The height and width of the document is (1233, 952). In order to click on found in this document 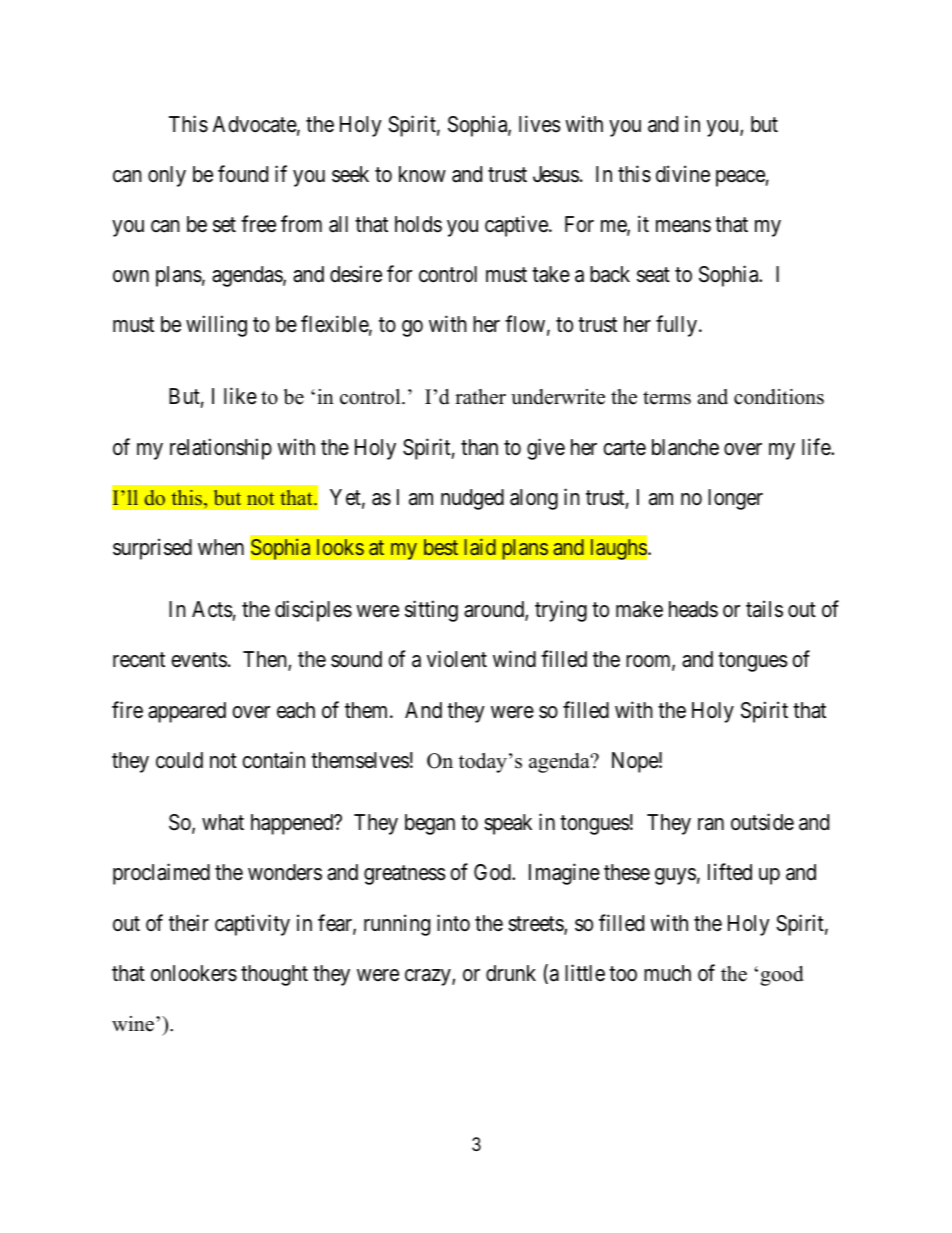, I will do `click(243, 174)`.
